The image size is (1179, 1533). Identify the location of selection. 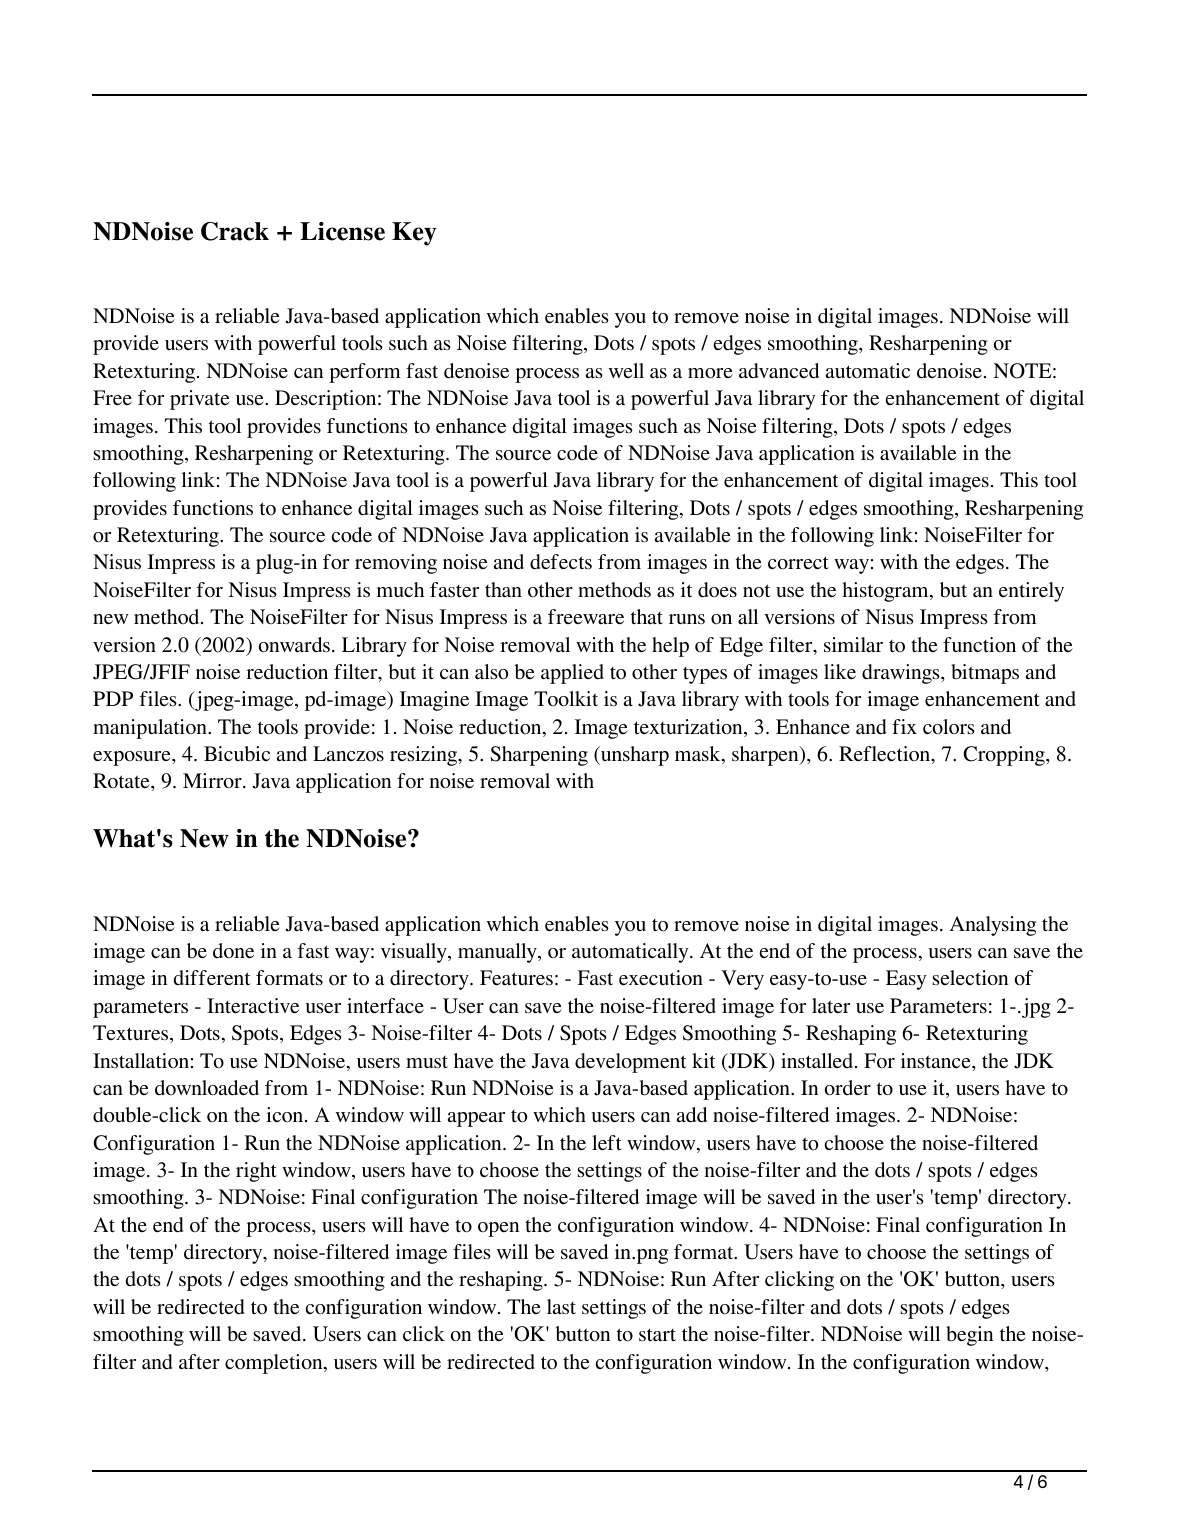
(970, 978).
